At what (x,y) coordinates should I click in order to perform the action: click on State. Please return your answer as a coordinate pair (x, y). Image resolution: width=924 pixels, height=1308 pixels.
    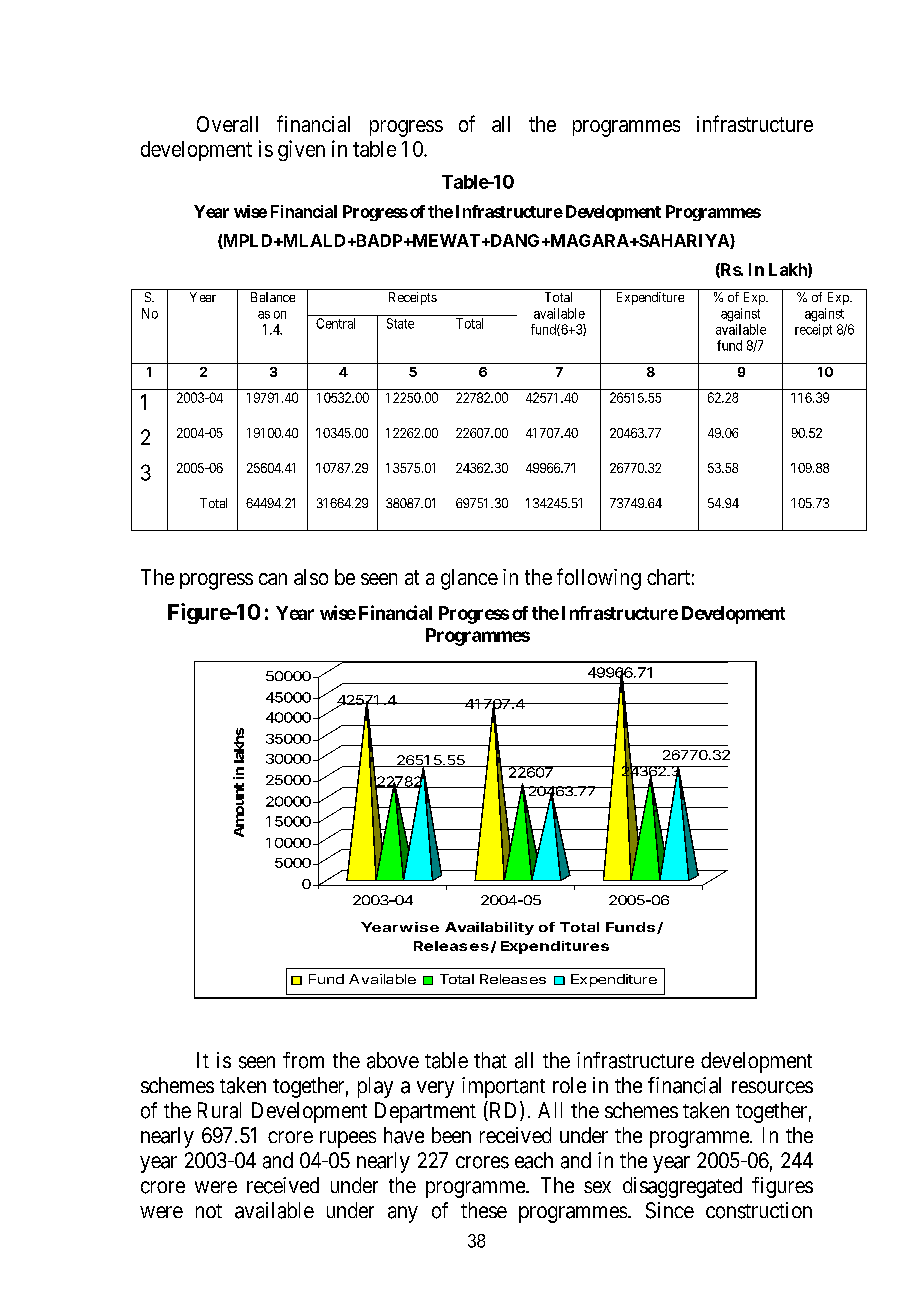
    Looking at the image, I should click on (400, 323).
